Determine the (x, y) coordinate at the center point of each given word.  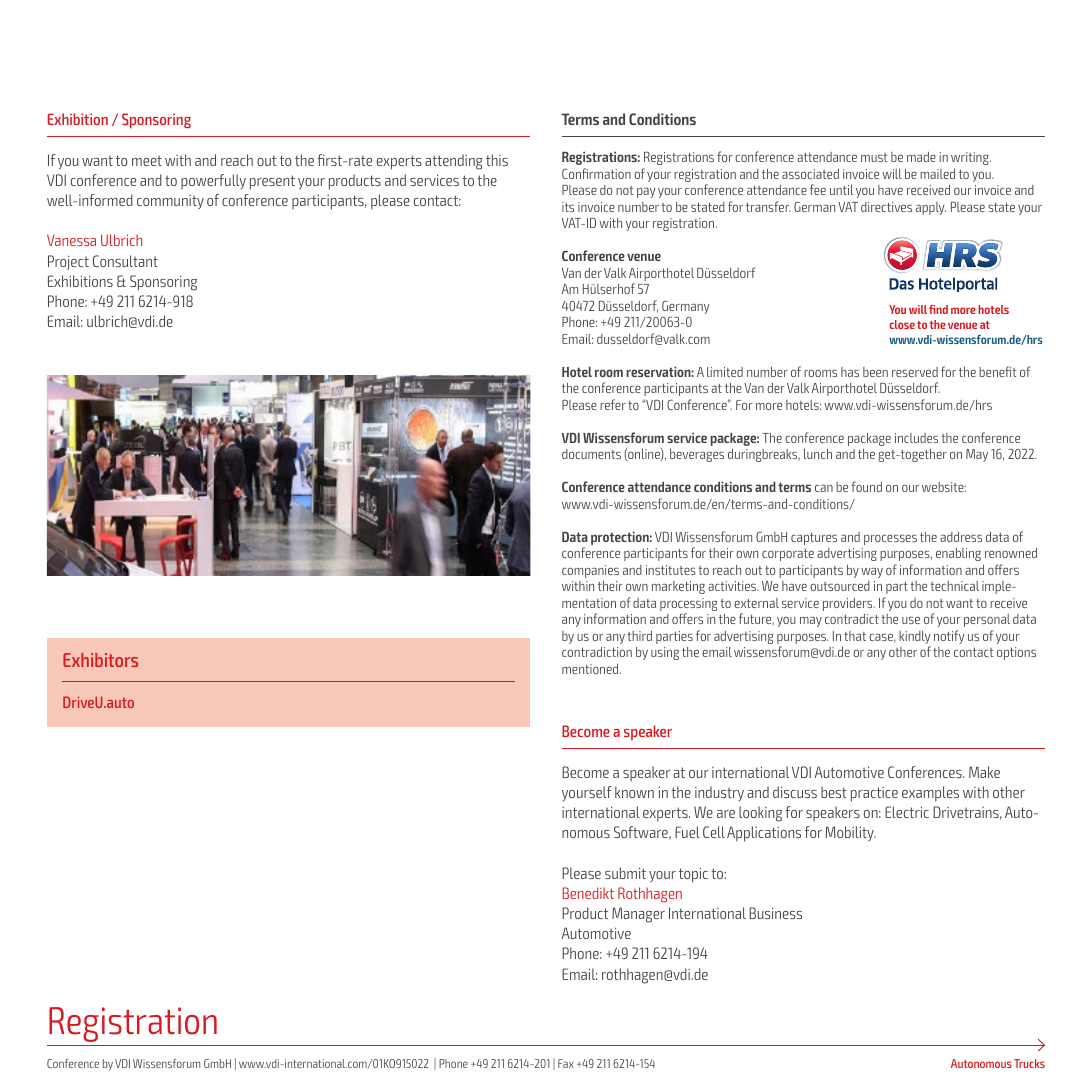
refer (613, 404)
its (568, 207)
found (867, 486)
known (634, 792)
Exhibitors (100, 660)
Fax (566, 1063)
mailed (937, 174)
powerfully (213, 181)
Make (984, 772)
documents (591, 454)
